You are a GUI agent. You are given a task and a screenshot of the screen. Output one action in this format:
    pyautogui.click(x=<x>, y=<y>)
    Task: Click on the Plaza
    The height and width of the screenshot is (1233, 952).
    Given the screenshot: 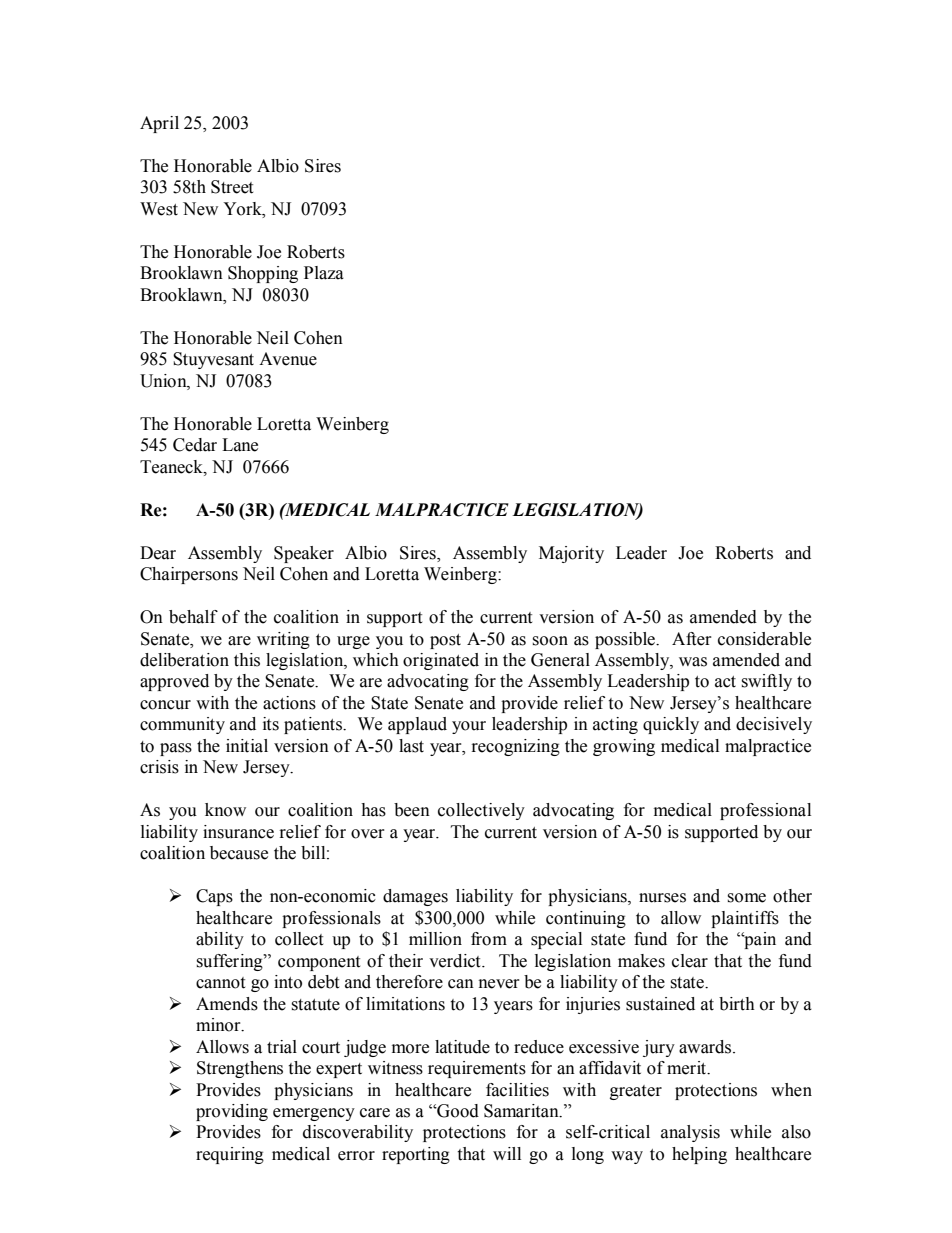 What is the action you would take?
    pyautogui.click(x=324, y=273)
